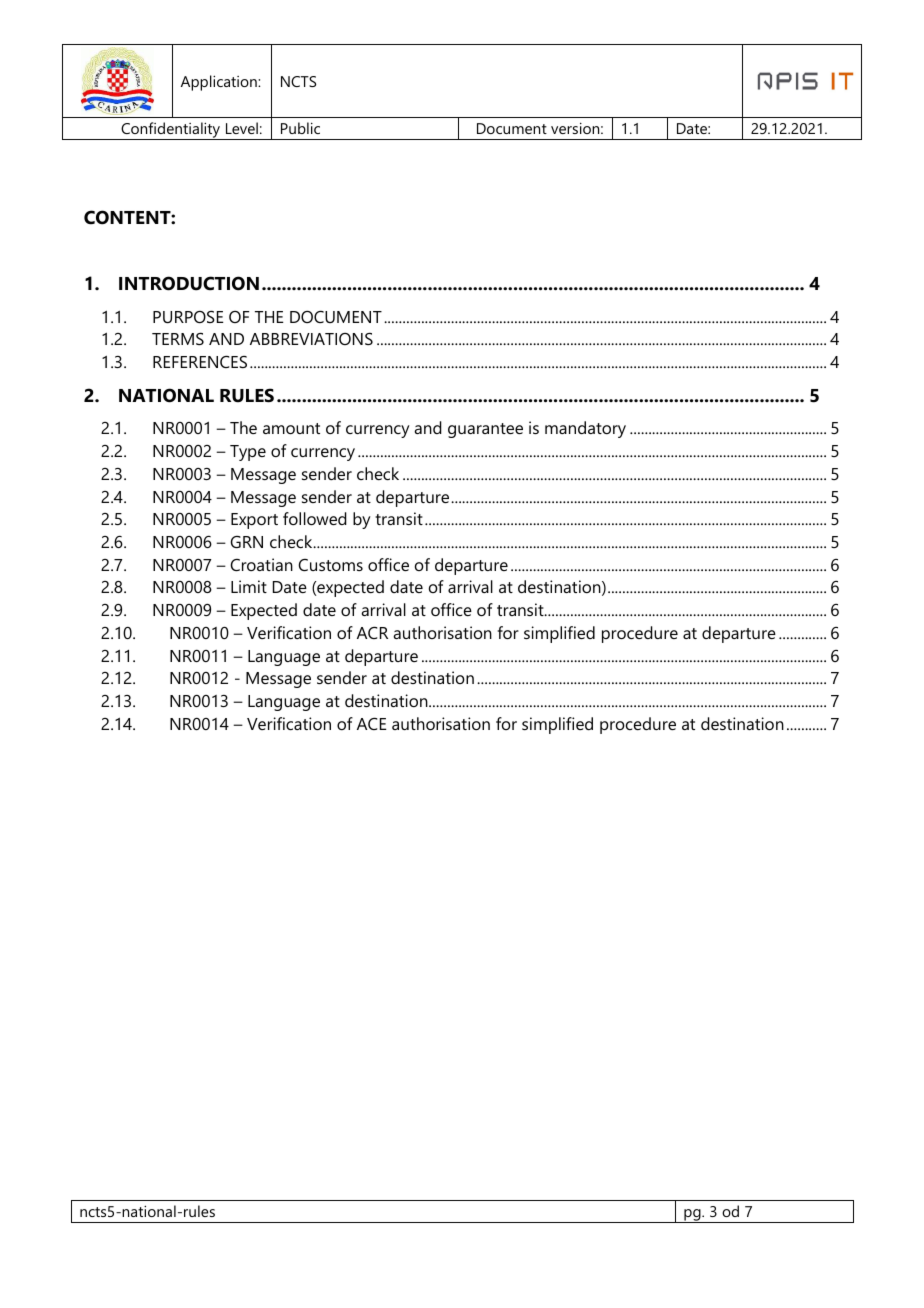  What do you see at coordinates (291, 428) in the document?
I see `amount` at bounding box center [291, 428].
